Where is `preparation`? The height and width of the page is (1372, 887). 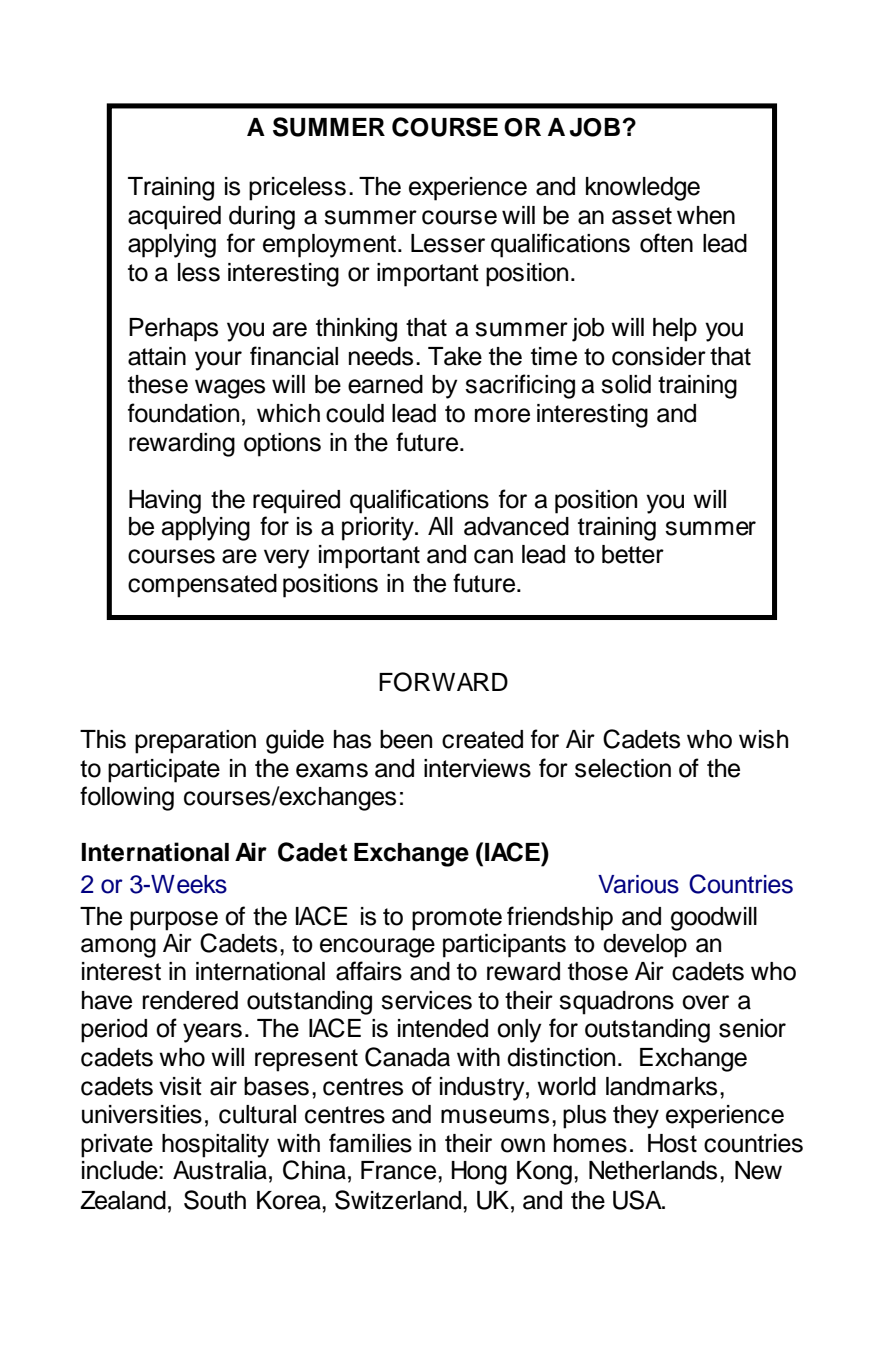
preparation is located at coordinates (195, 742).
